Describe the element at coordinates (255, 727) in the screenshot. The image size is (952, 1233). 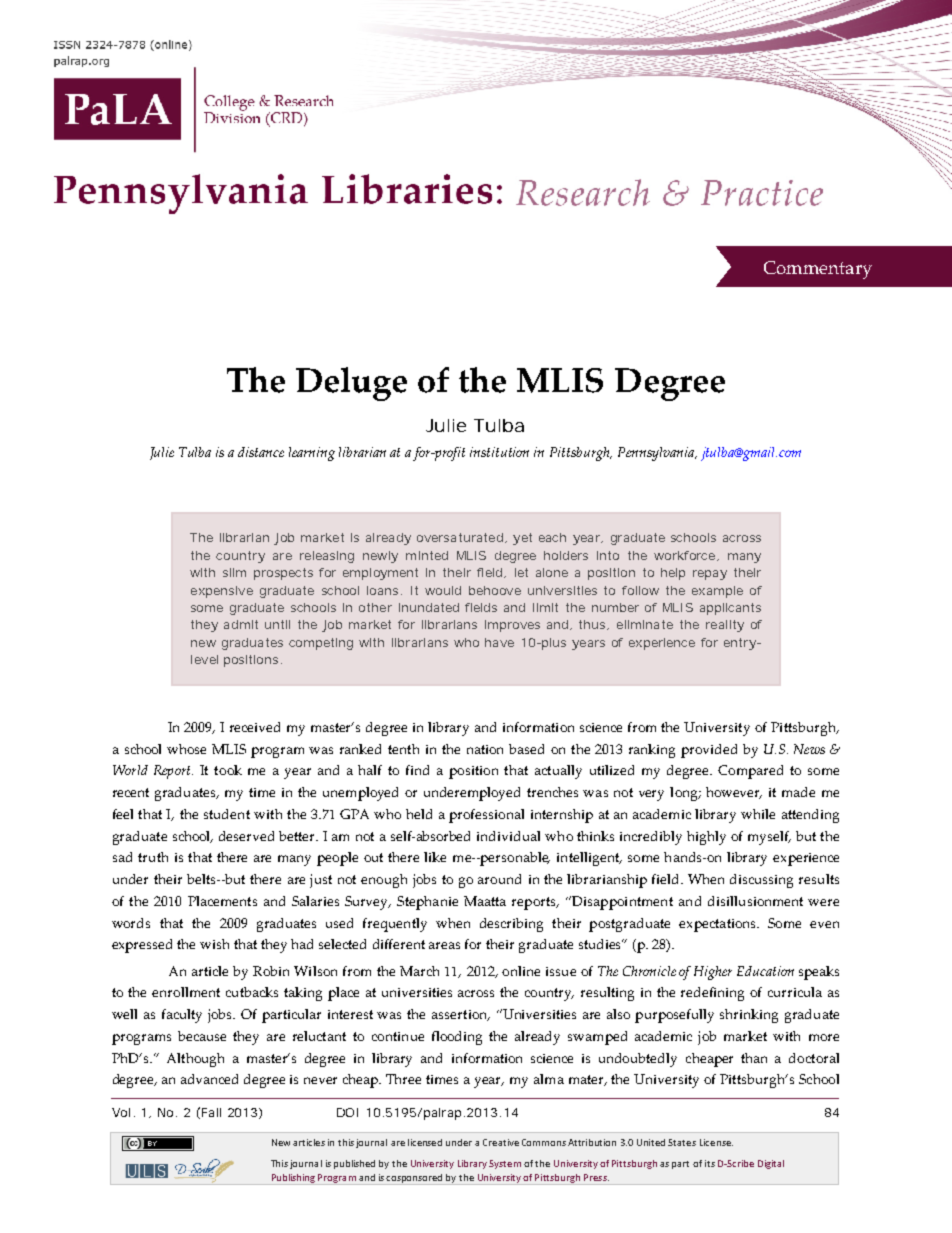
I see `received` at that location.
